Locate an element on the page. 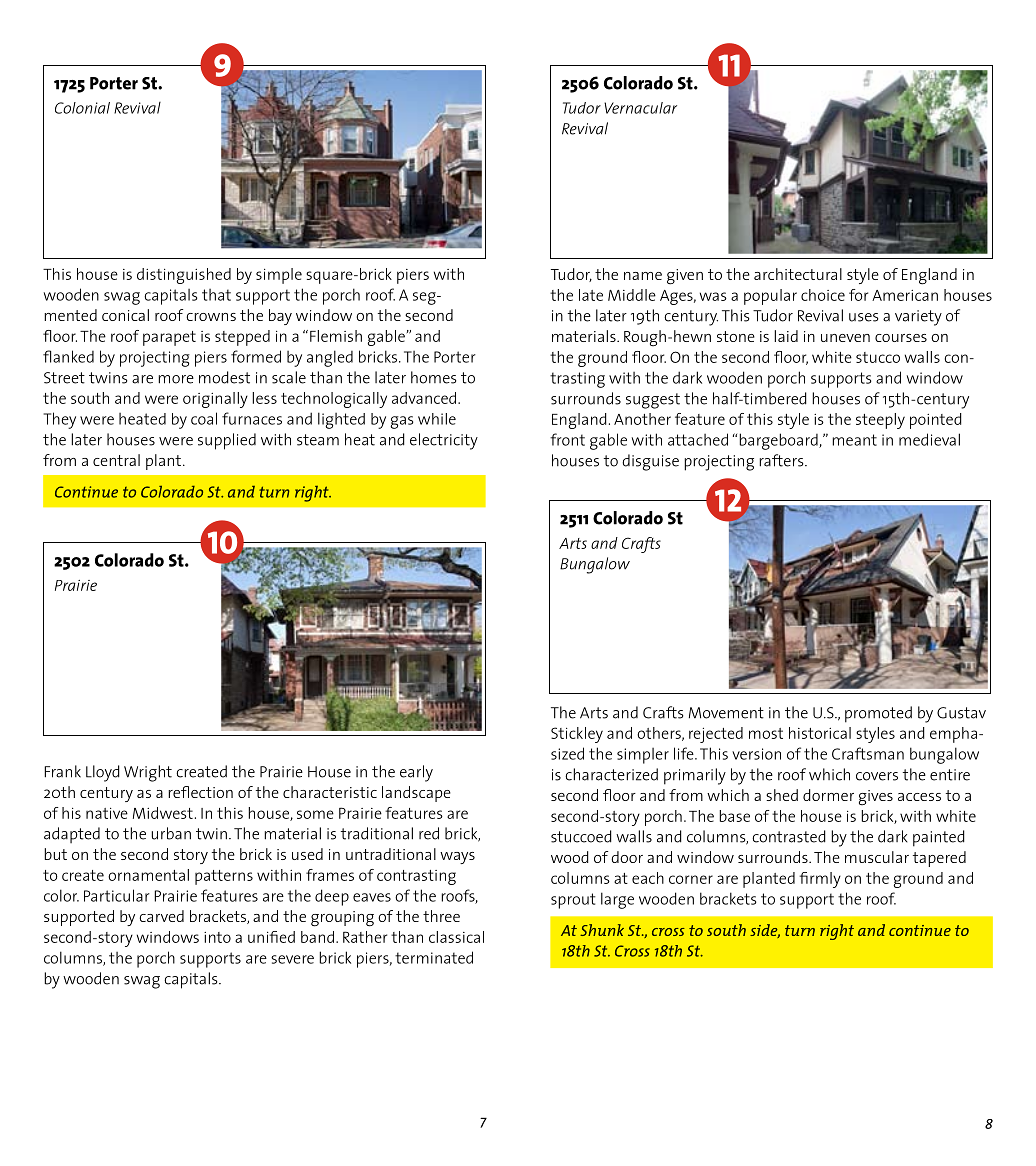 The width and height of the image is (1036, 1166). electricity is located at coordinates (444, 441).
